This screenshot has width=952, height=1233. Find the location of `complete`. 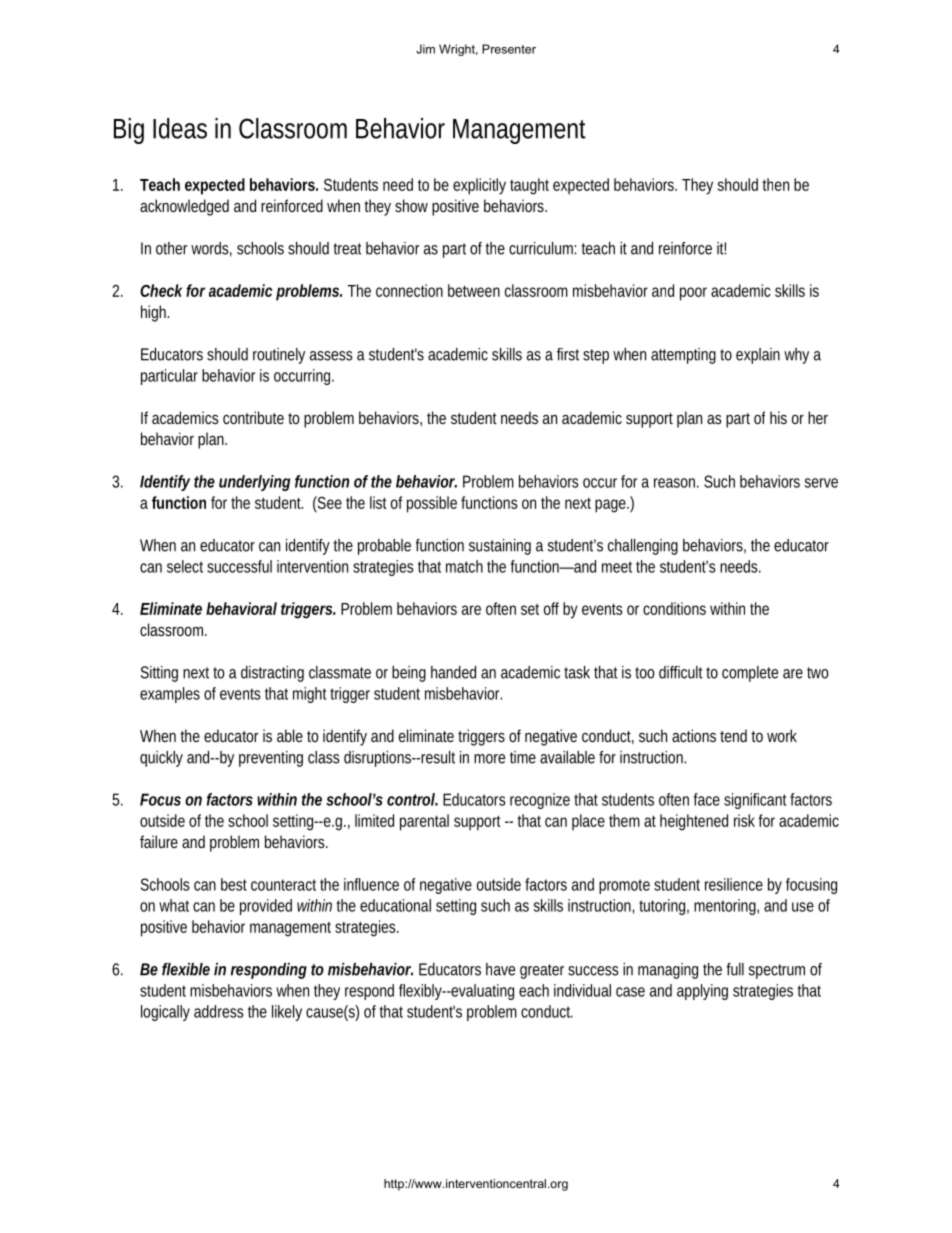

complete is located at coordinates (750, 674).
